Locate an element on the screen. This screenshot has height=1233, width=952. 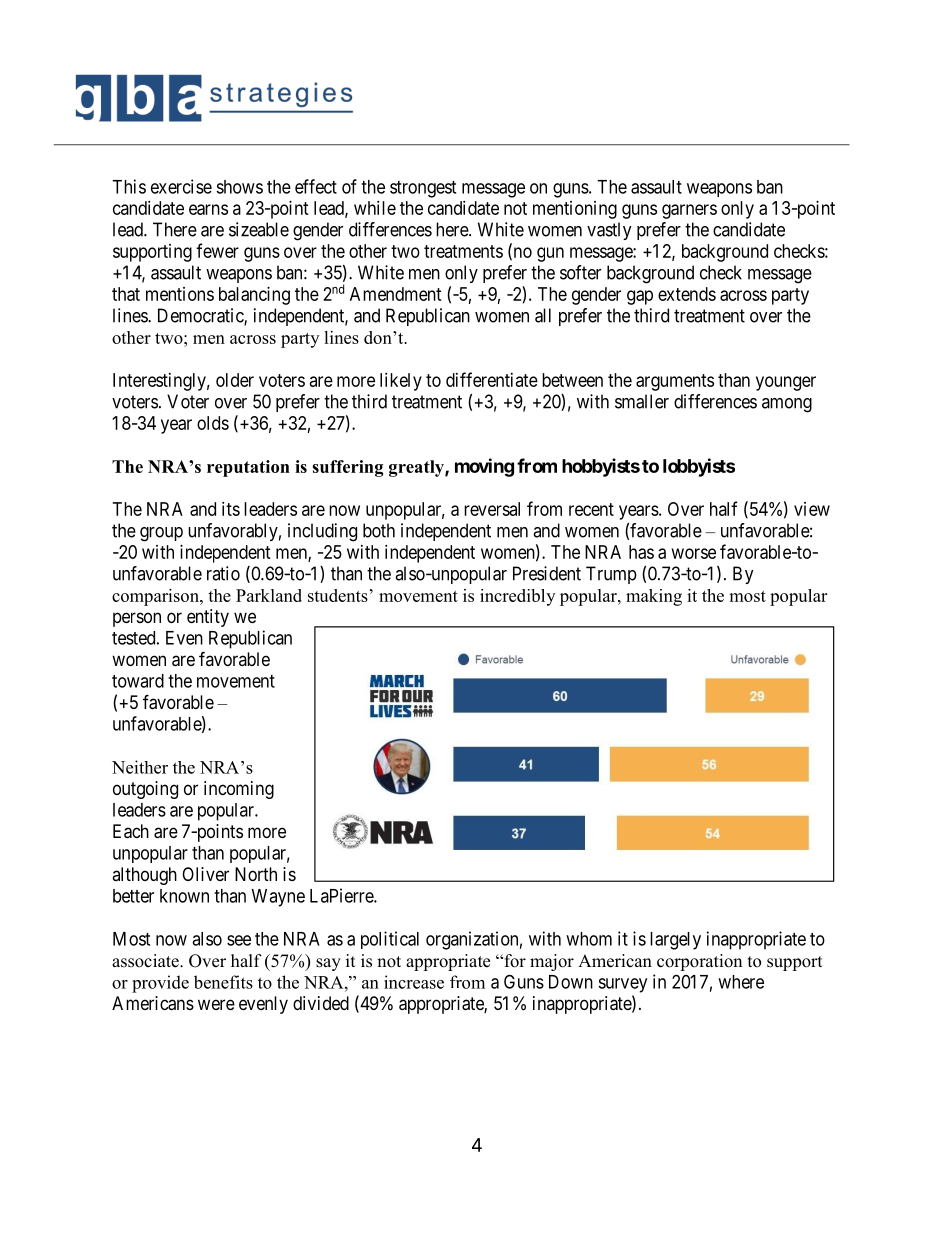
olds is located at coordinates (213, 423).
